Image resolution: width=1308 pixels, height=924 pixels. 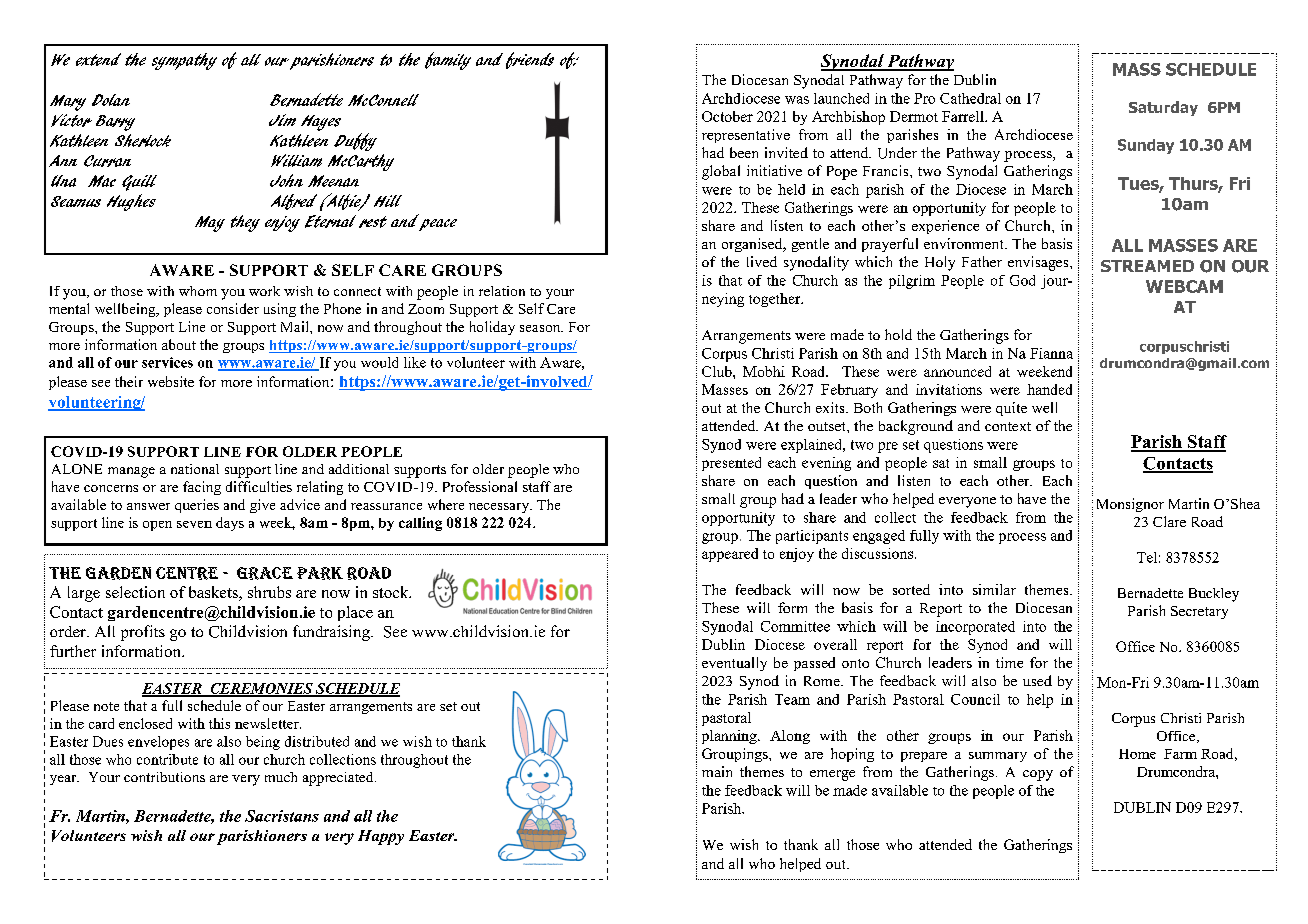 I want to click on sympathy, so click(x=184, y=61).
